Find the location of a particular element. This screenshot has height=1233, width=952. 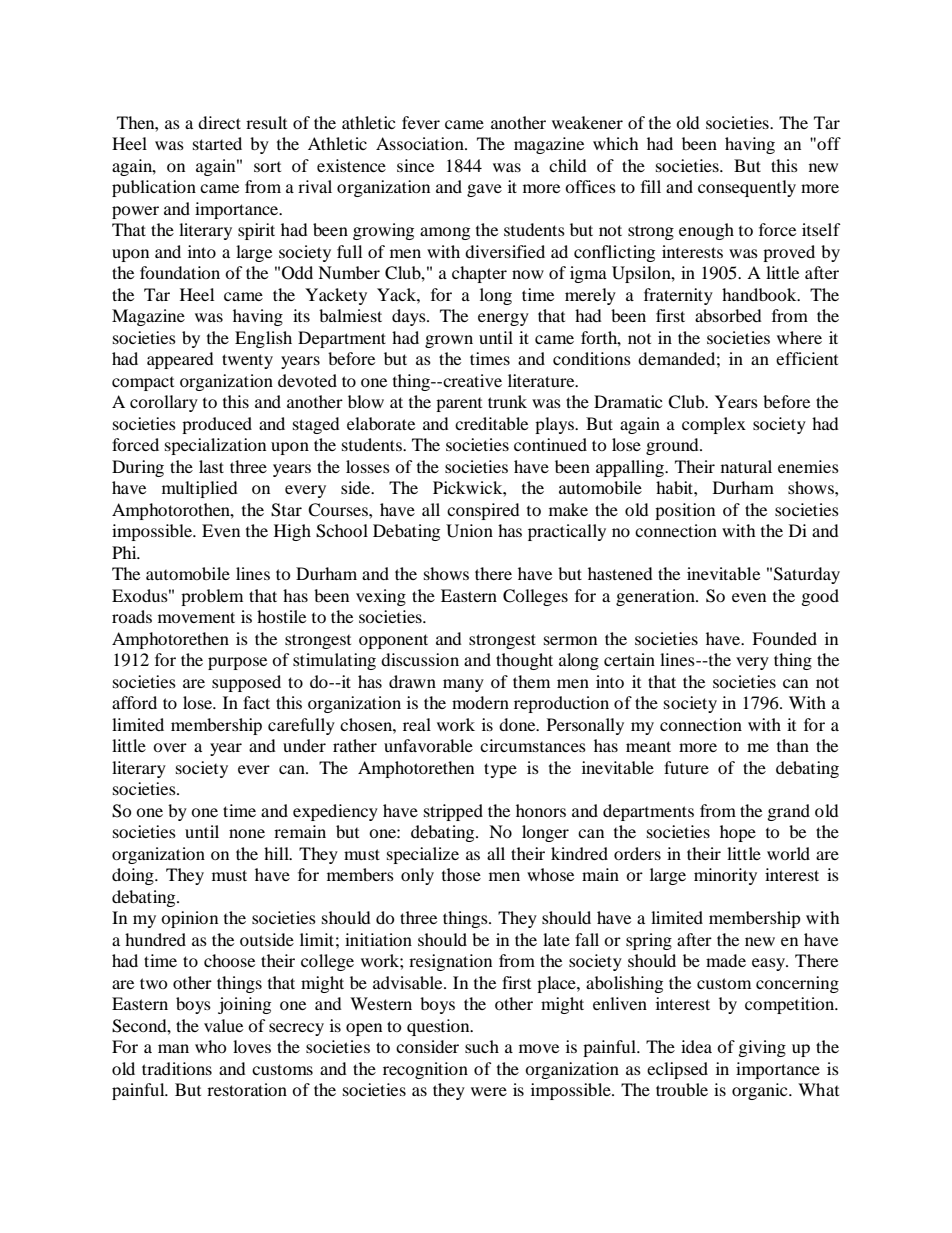

such is located at coordinates (482, 1046).
